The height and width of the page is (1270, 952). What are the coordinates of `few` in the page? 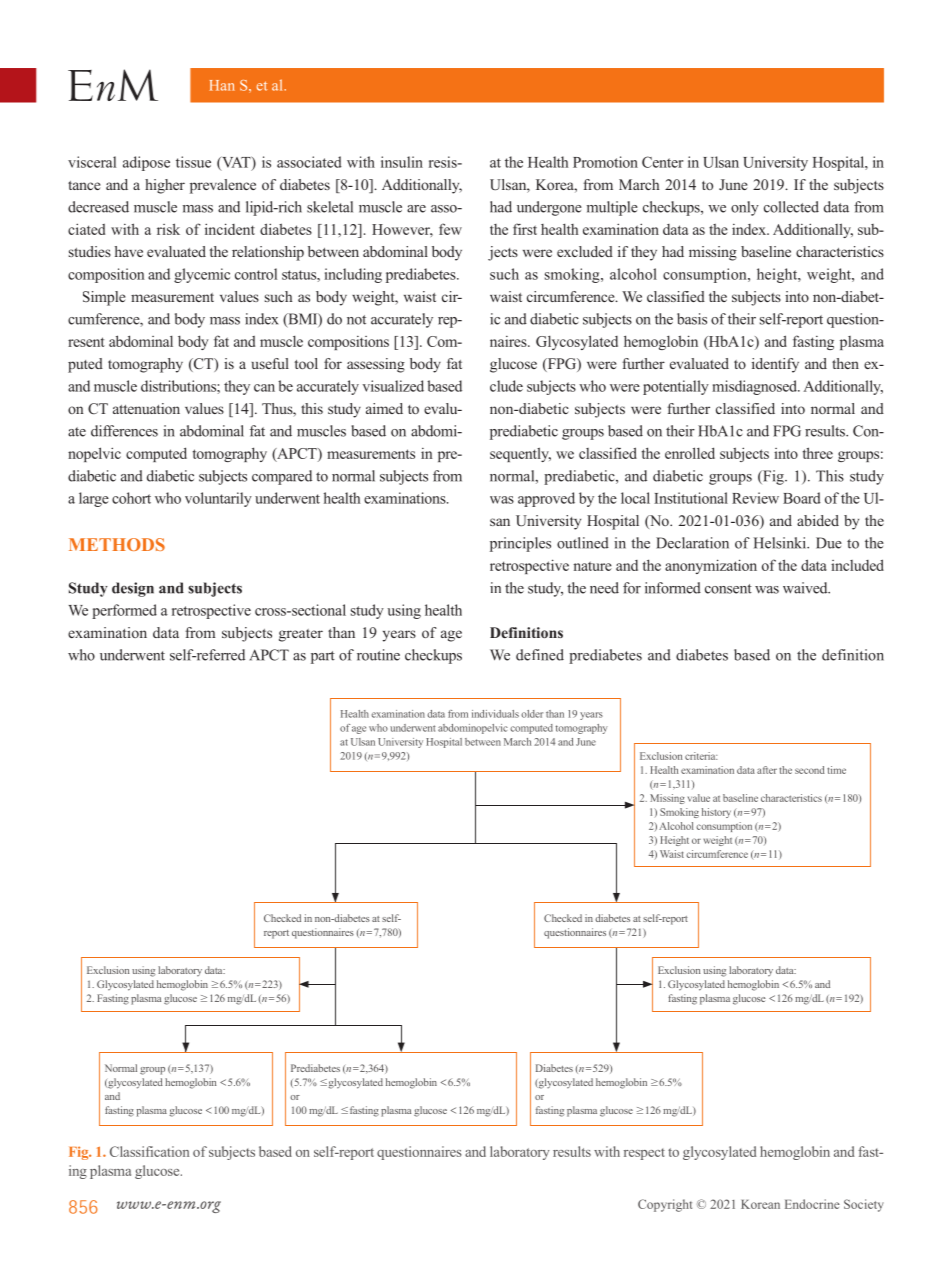 It's located at (450, 229).
